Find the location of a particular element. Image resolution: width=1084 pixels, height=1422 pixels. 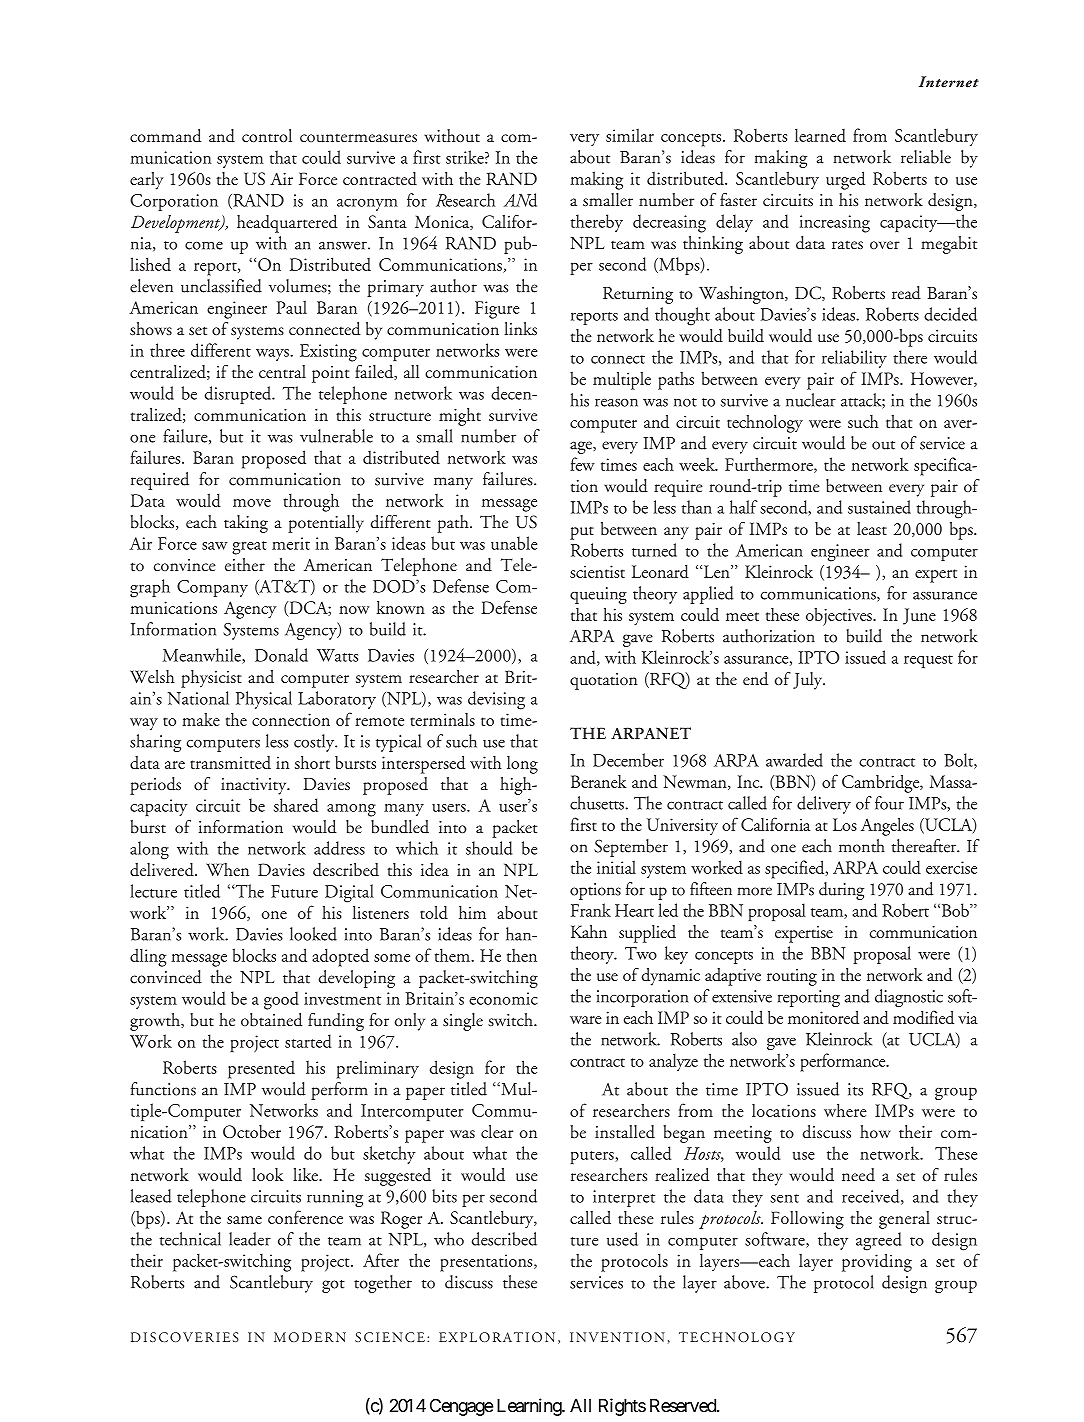

least is located at coordinates (872, 528).
